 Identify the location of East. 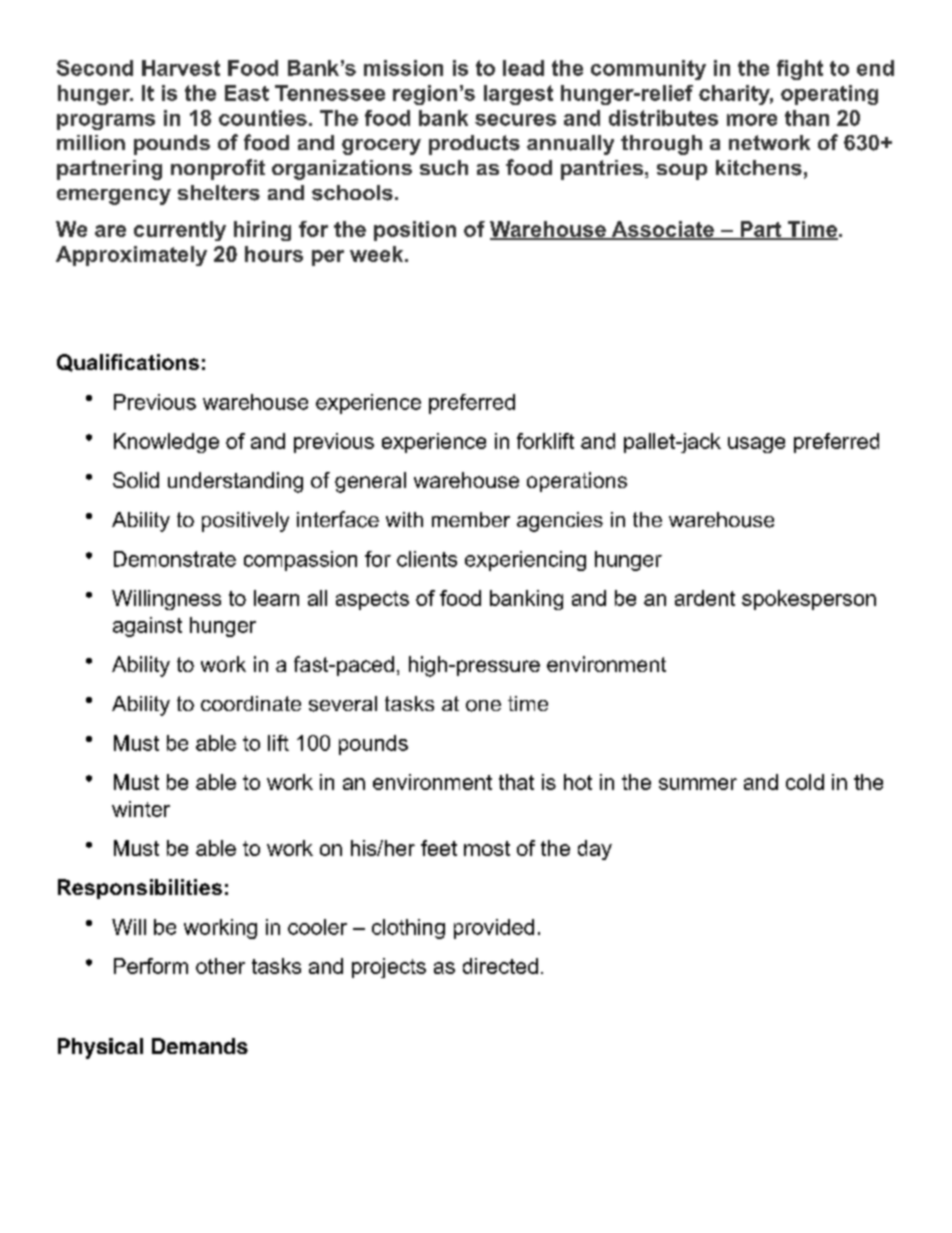
(247, 93).
